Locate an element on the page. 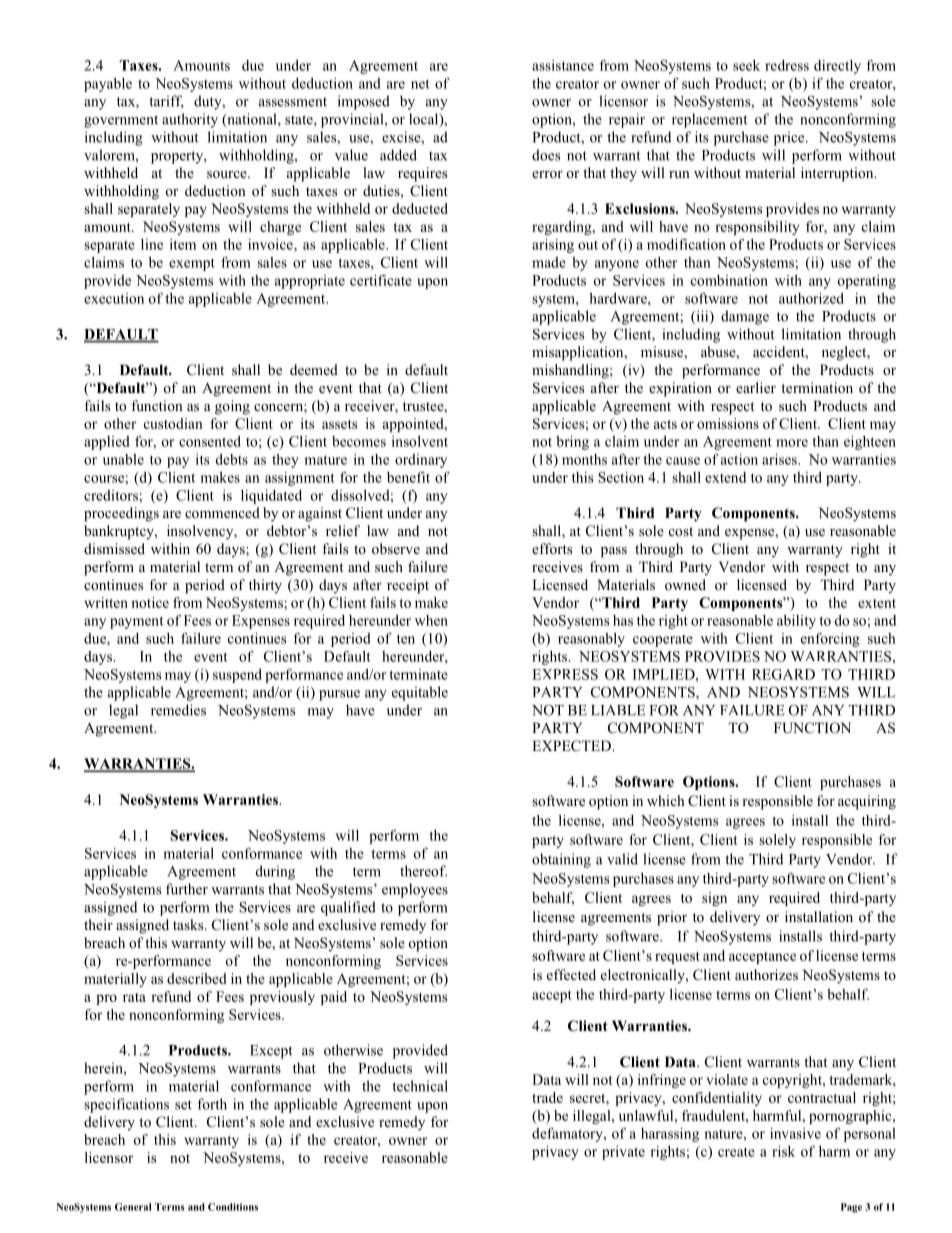 The image size is (952, 1233). net is located at coordinates (420, 84).
